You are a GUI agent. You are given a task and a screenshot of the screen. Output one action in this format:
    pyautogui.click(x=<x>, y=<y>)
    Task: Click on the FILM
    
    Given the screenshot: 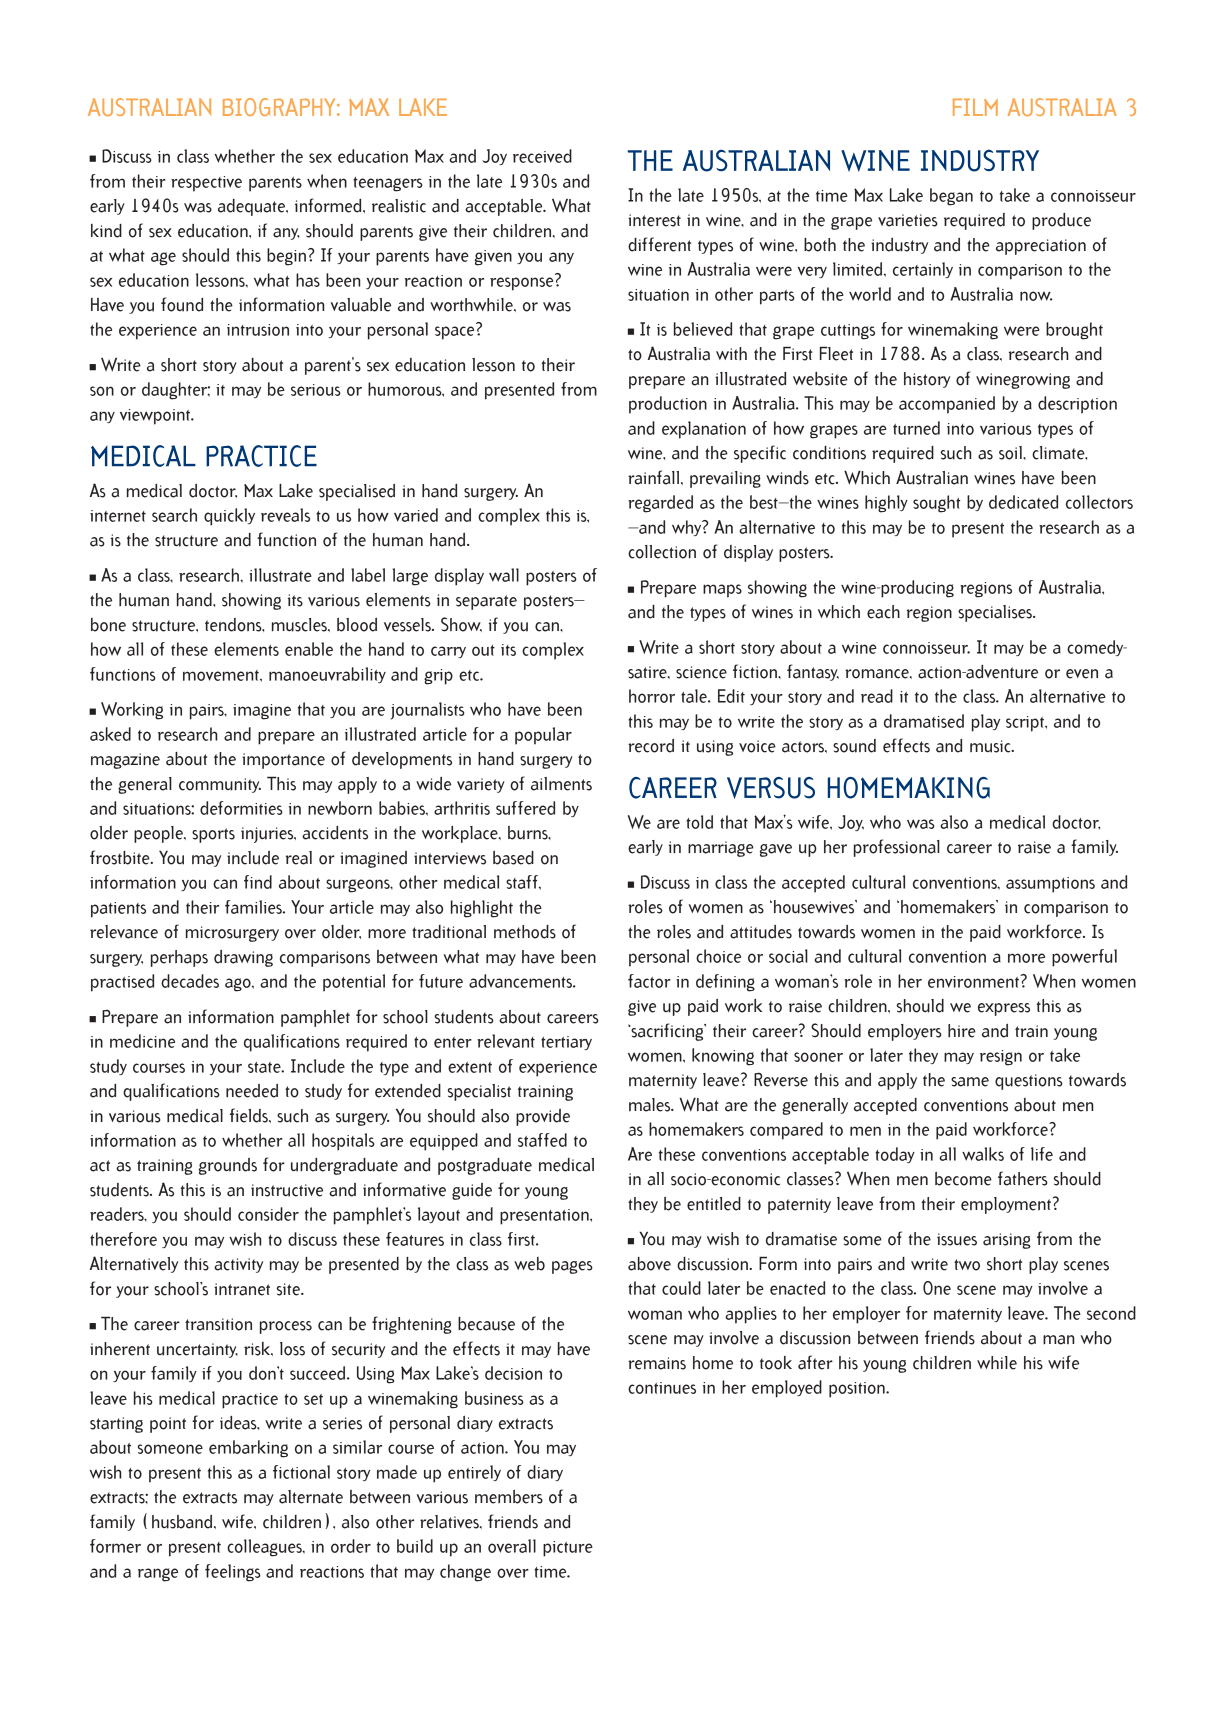 What is the action you would take?
    pyautogui.click(x=975, y=107)
